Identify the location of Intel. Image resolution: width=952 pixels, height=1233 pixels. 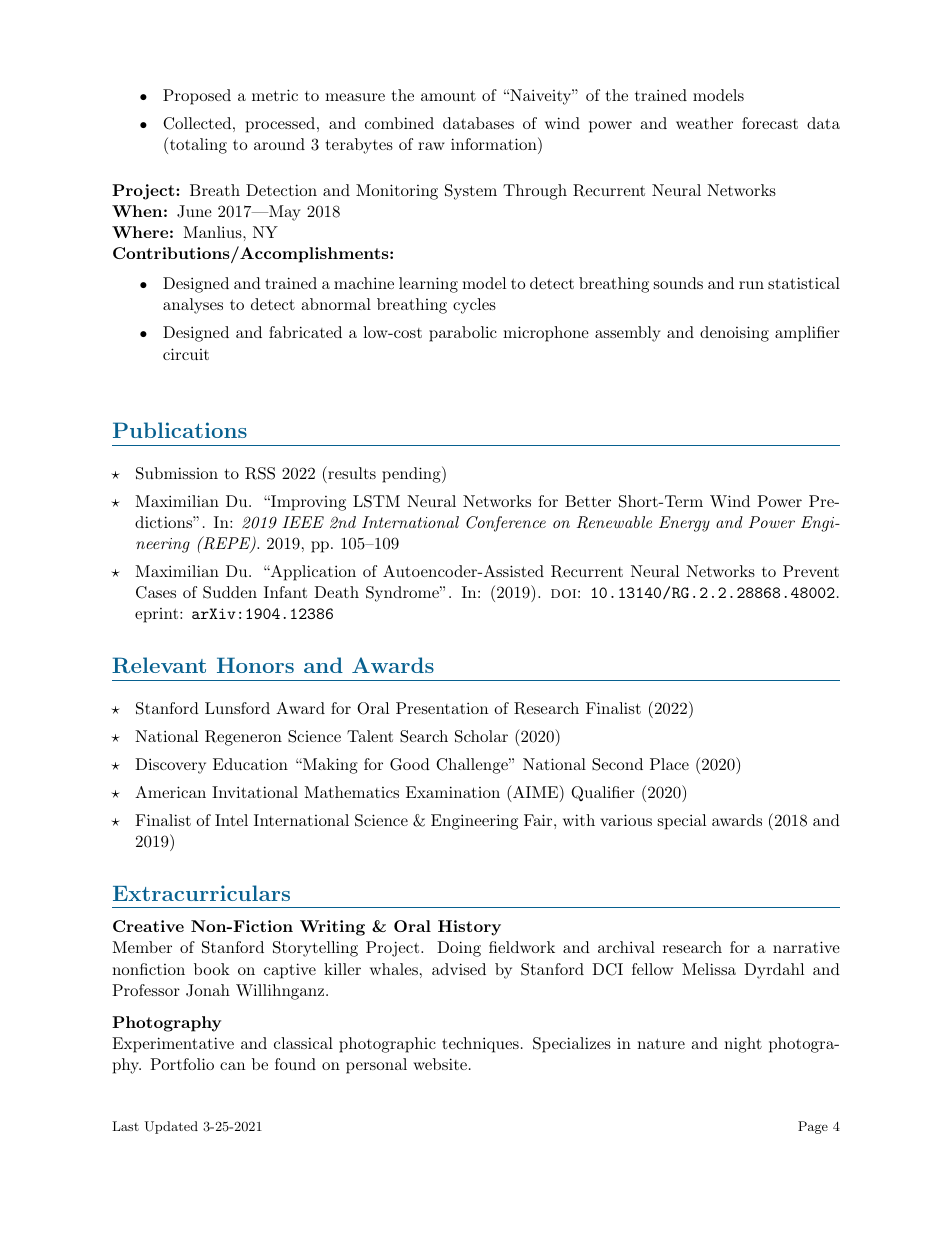
(231, 820).
